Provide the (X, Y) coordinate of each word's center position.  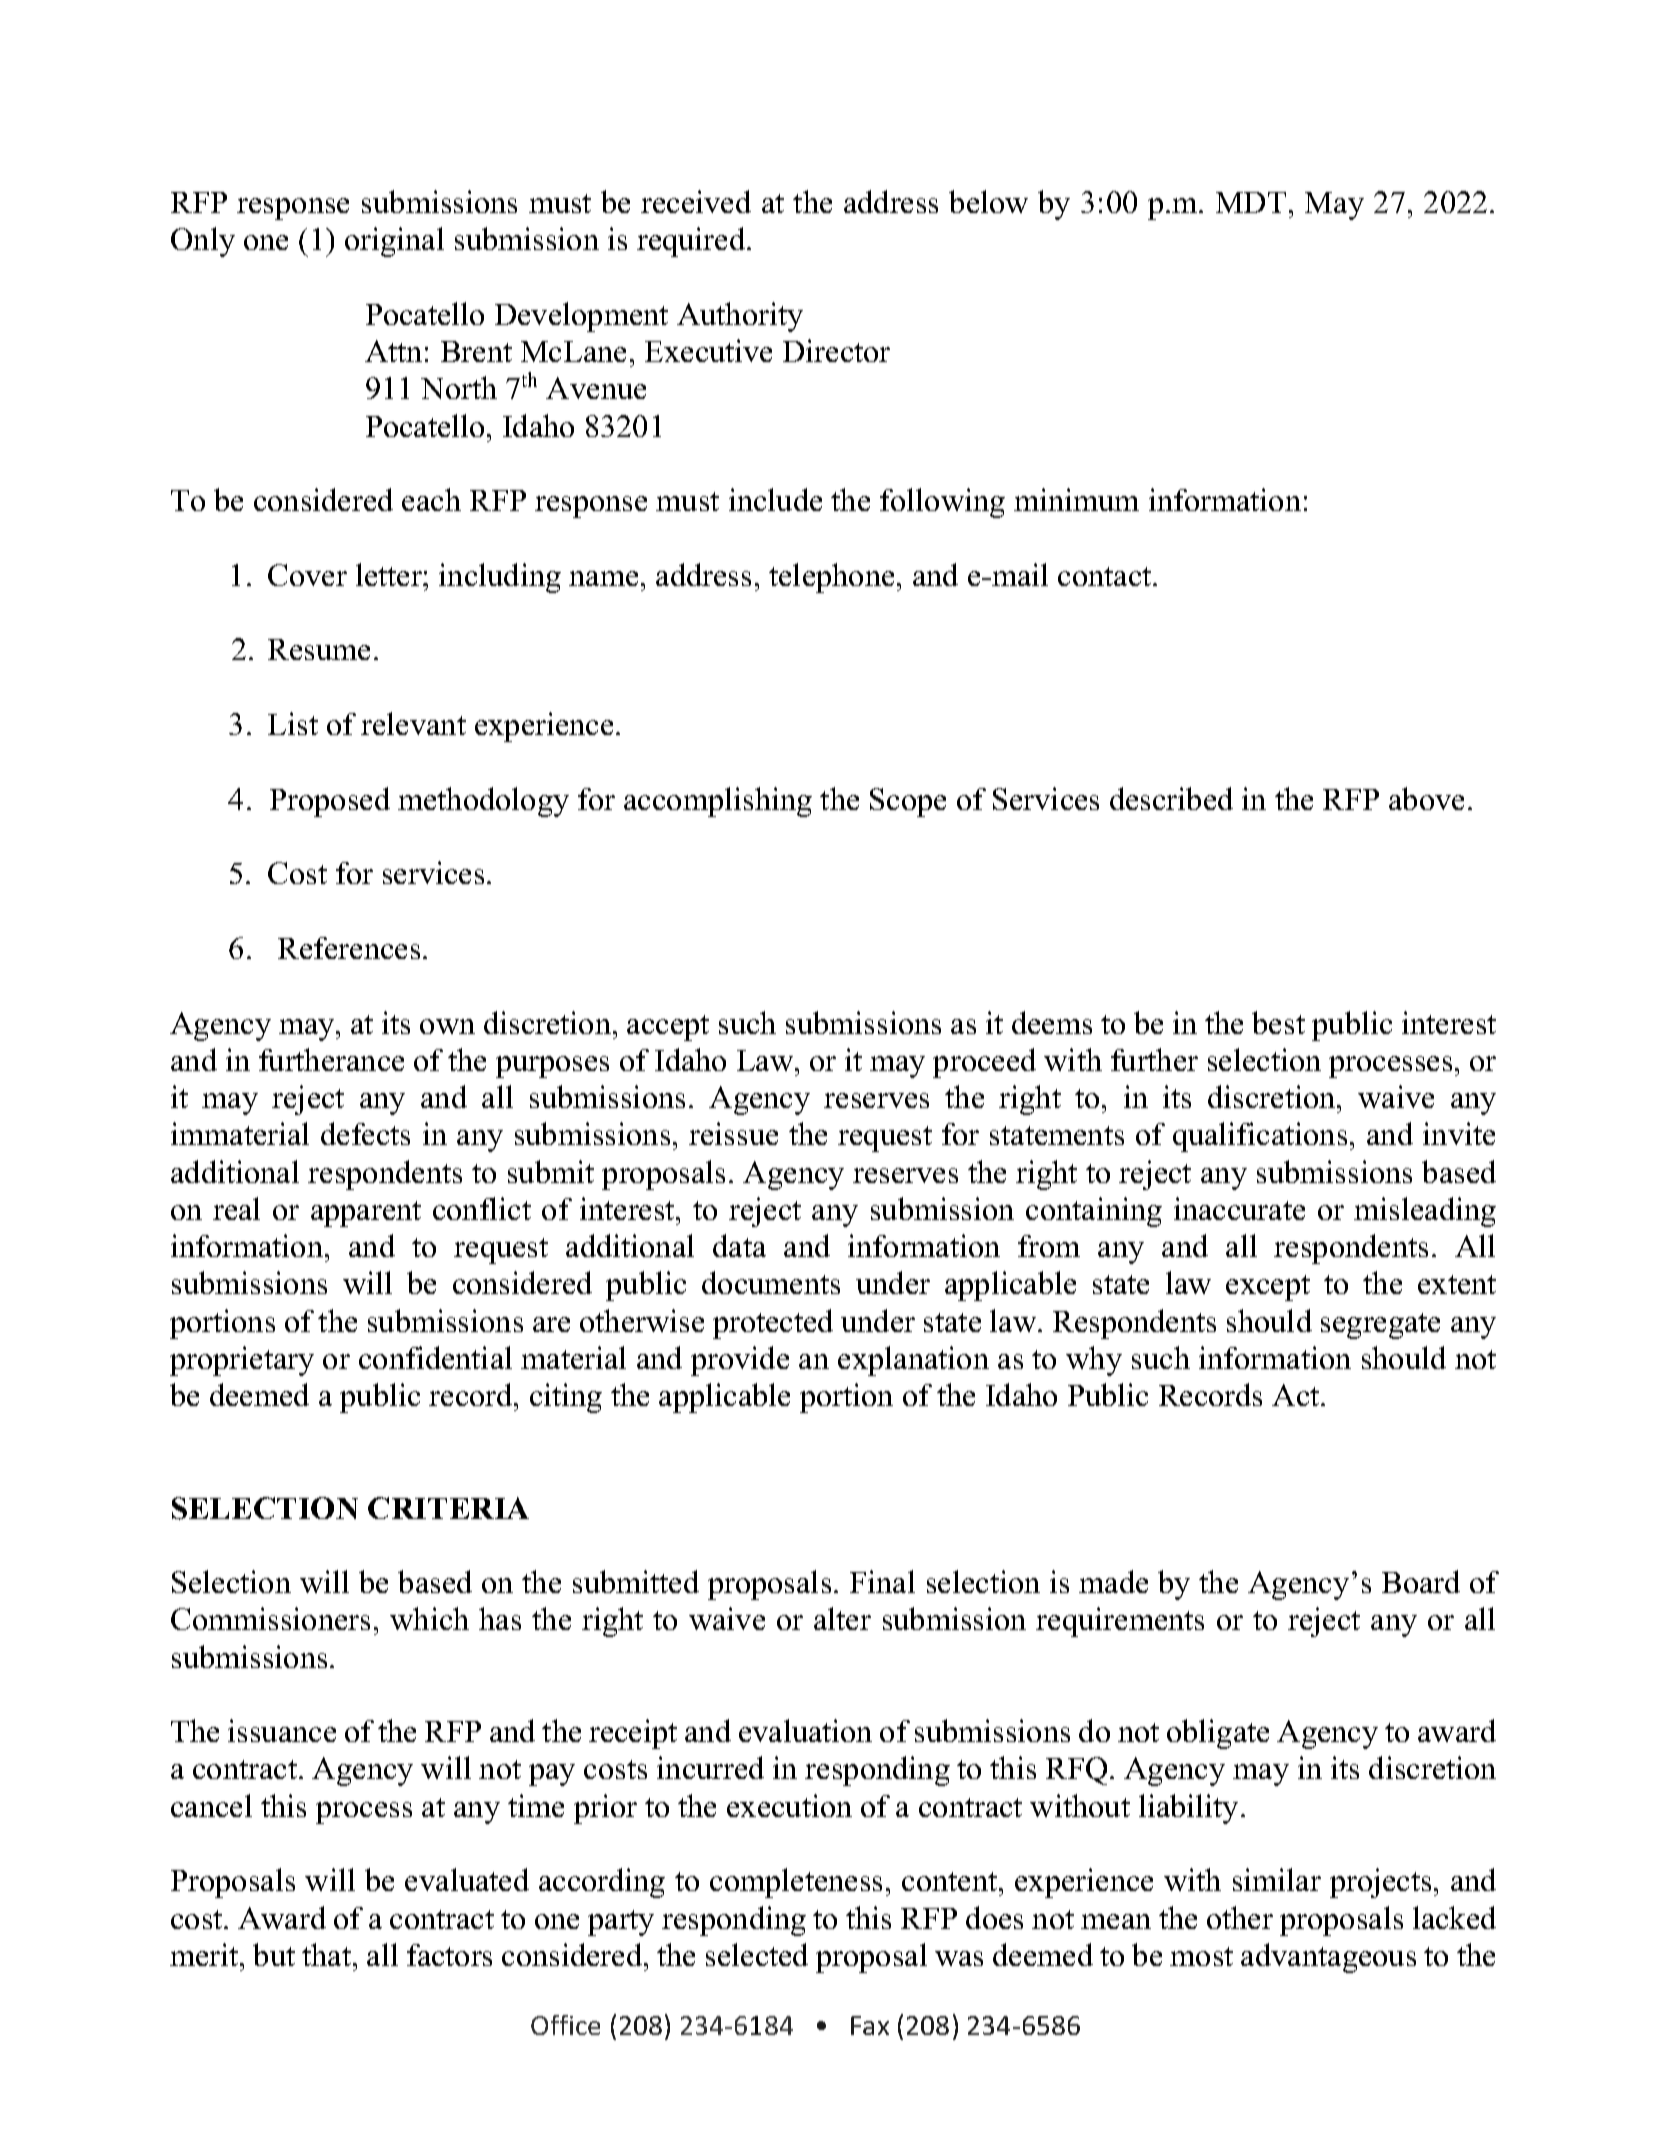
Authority (740, 317)
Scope (908, 802)
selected (757, 1954)
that (328, 1954)
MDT (1251, 202)
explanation (913, 1361)
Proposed (330, 802)
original (394, 242)
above (1426, 798)
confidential (435, 1357)
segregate (1380, 1326)
